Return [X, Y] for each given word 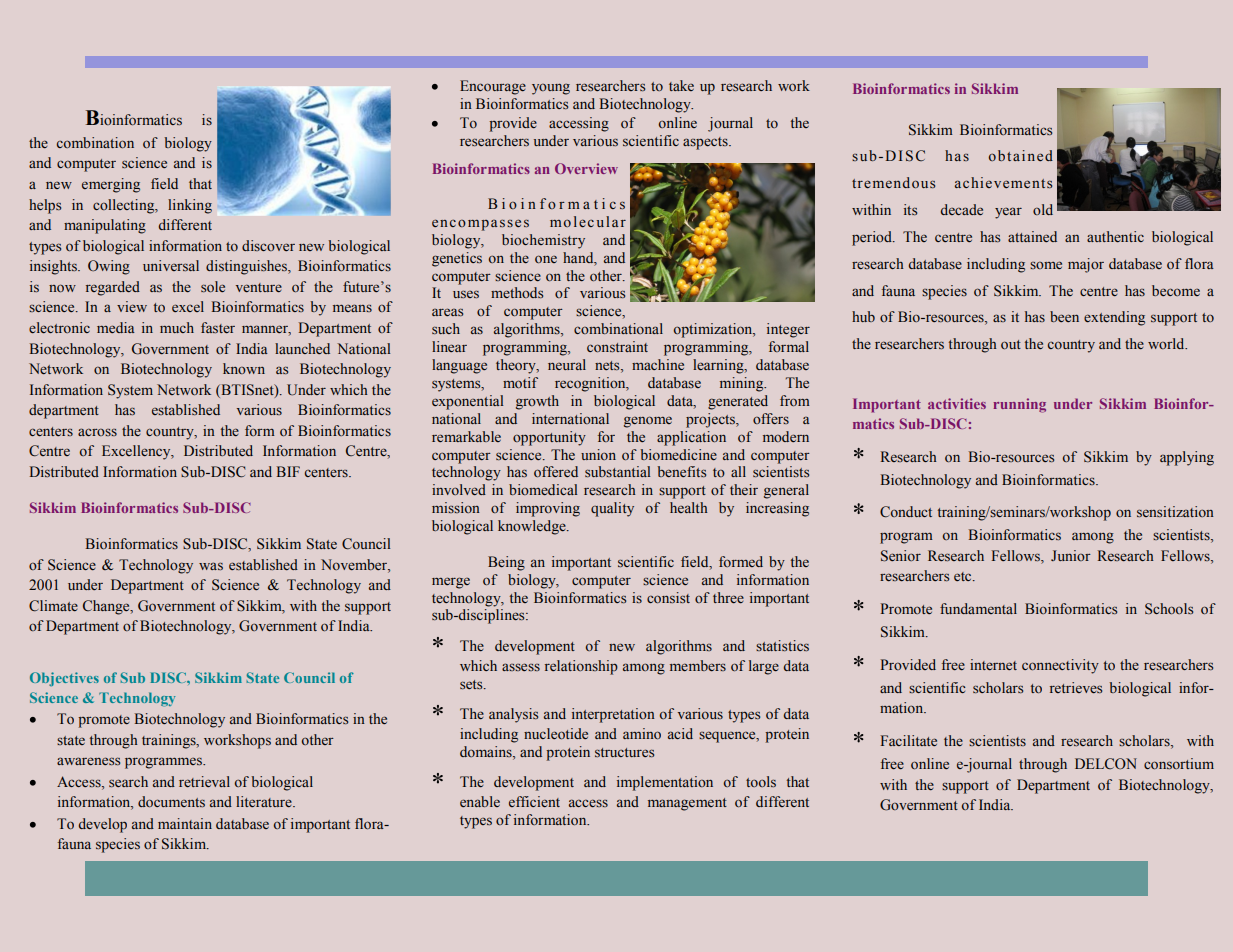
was [211, 566]
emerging [111, 185]
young [551, 89]
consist [668, 598]
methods [517, 293]
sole [213, 287]
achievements [1003, 183]
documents [171, 801]
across [97, 432]
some [1046, 265]
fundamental [978, 608]
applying [1187, 458]
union [598, 454]
